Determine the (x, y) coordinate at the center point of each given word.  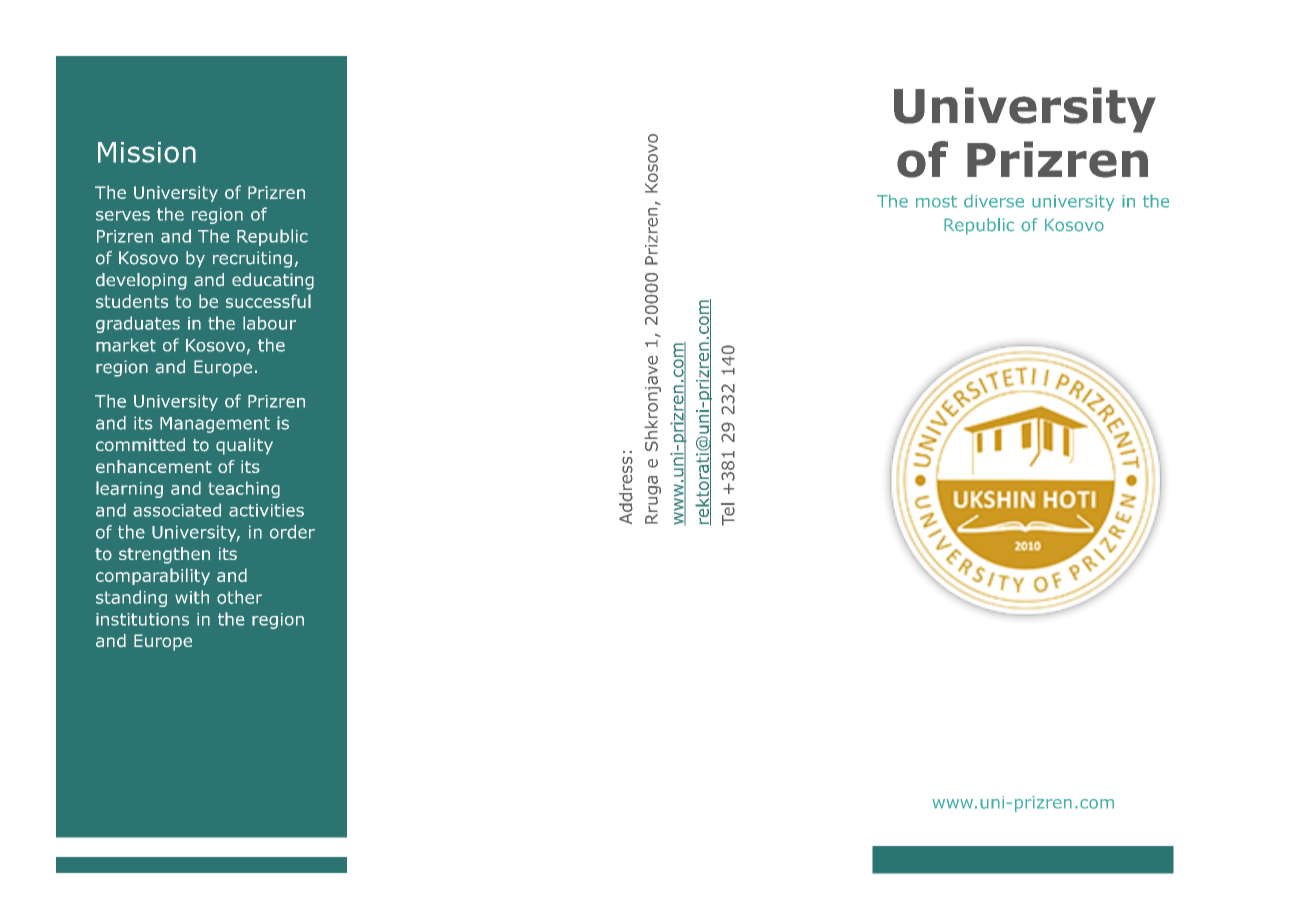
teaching (244, 489)
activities (266, 510)
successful (268, 301)
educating (273, 281)
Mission (147, 152)
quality (244, 446)
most (936, 201)
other (239, 597)
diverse (994, 201)
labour (269, 323)
